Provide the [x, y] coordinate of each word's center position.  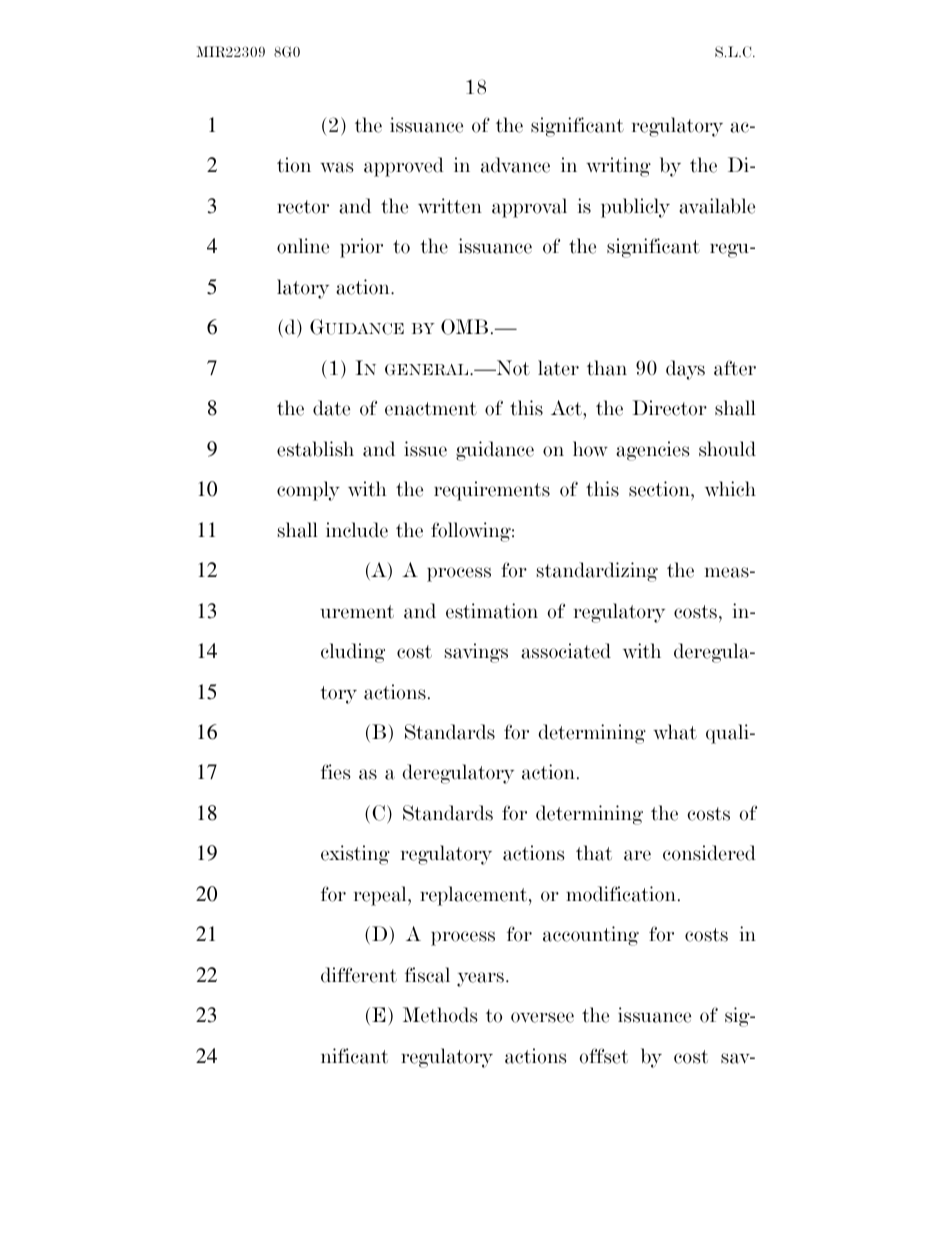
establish [315, 449]
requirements [492, 491]
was [336, 167]
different [359, 975]
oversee [542, 1017]
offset [603, 1056]
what [675, 732]
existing [355, 855]
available [717, 206]
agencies [652, 451]
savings [476, 653]
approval [529, 208]
